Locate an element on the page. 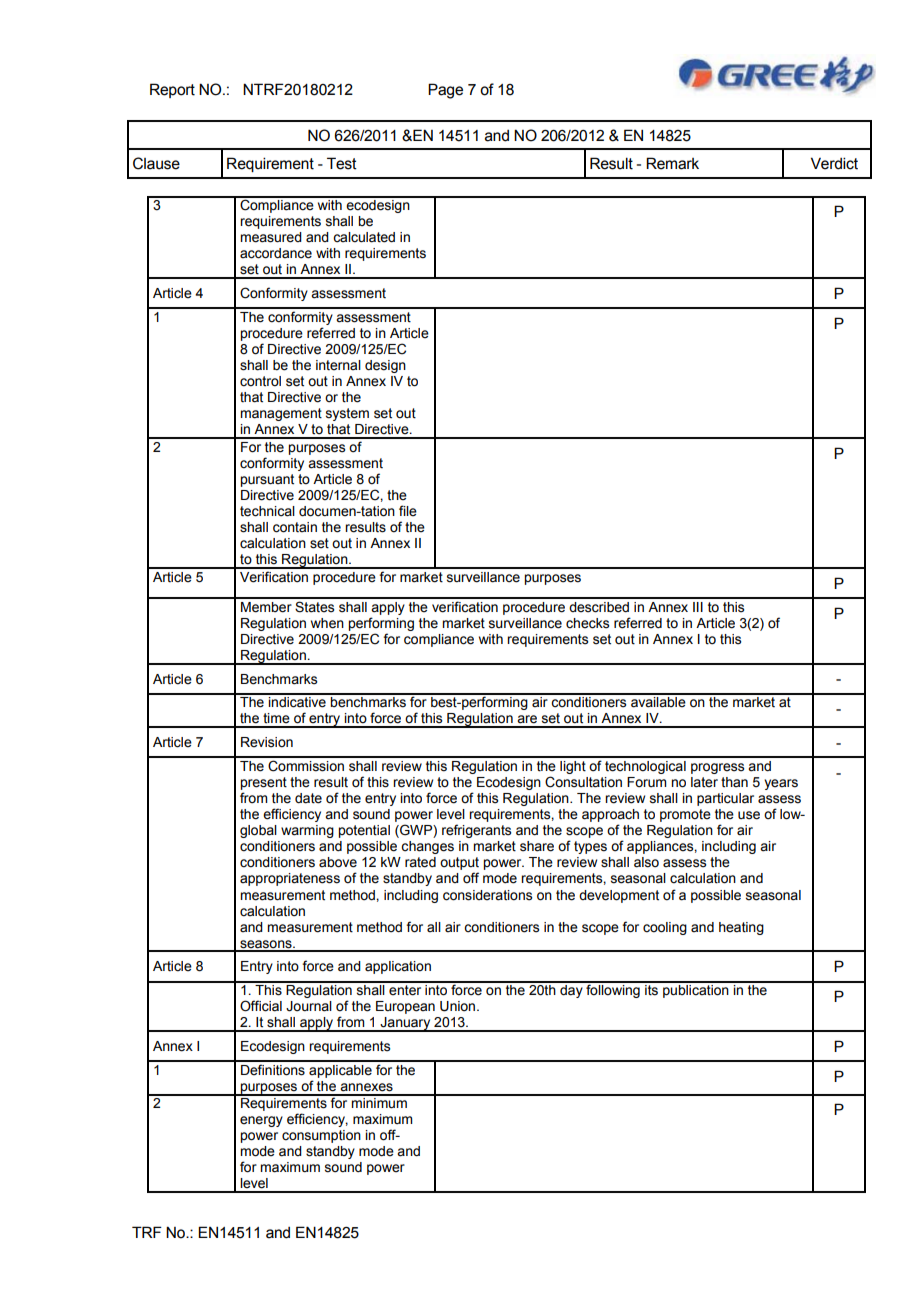 This page has width=924, height=1308. progress is located at coordinates (717, 768).
